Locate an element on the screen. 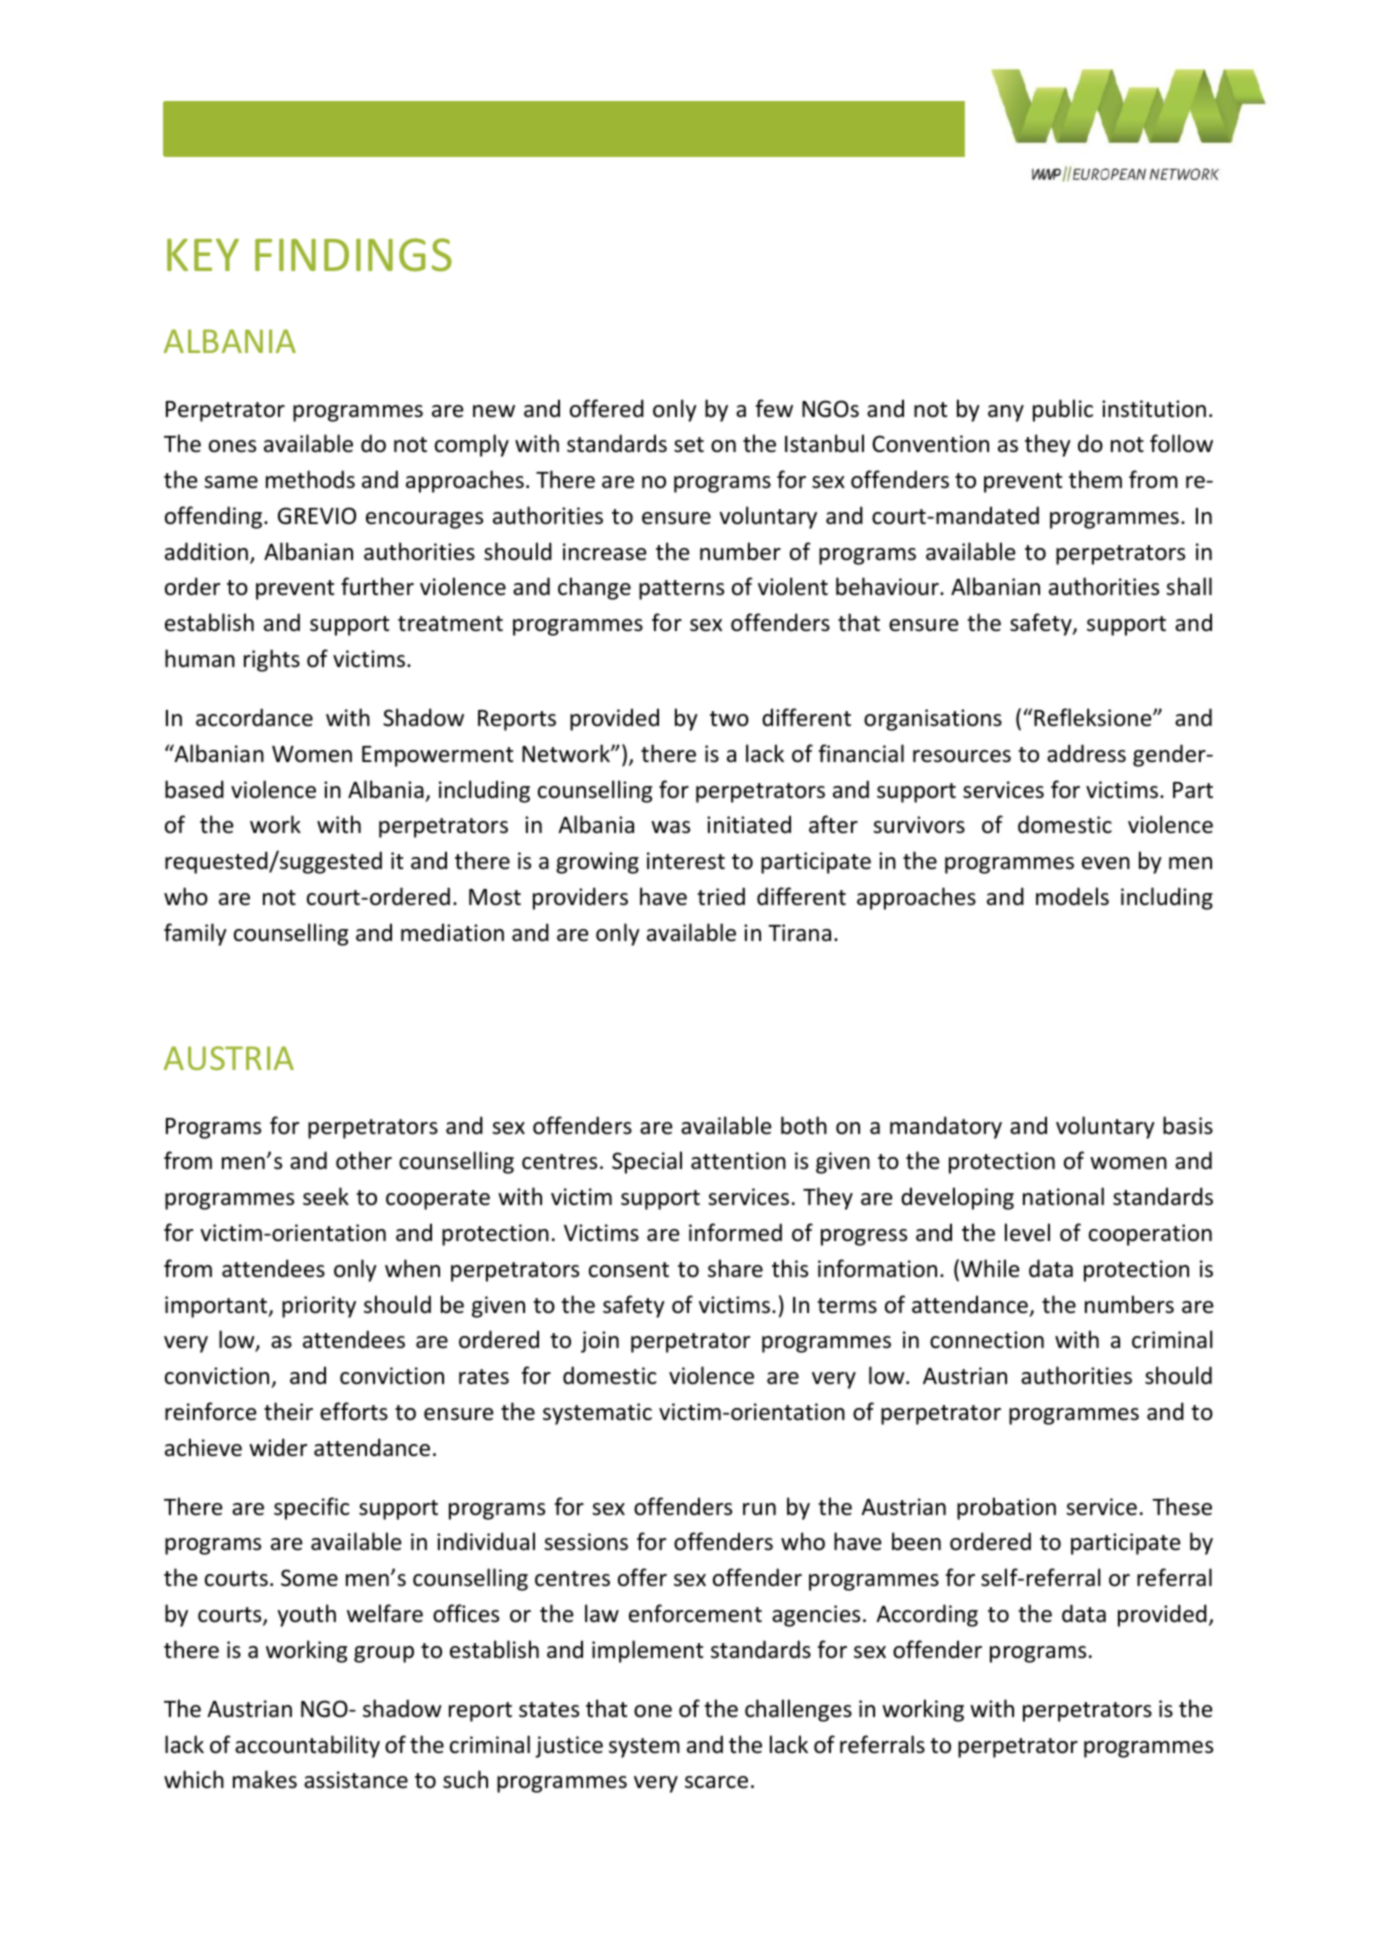 This screenshot has height=1950, width=1378. patterns is located at coordinates (681, 590).
